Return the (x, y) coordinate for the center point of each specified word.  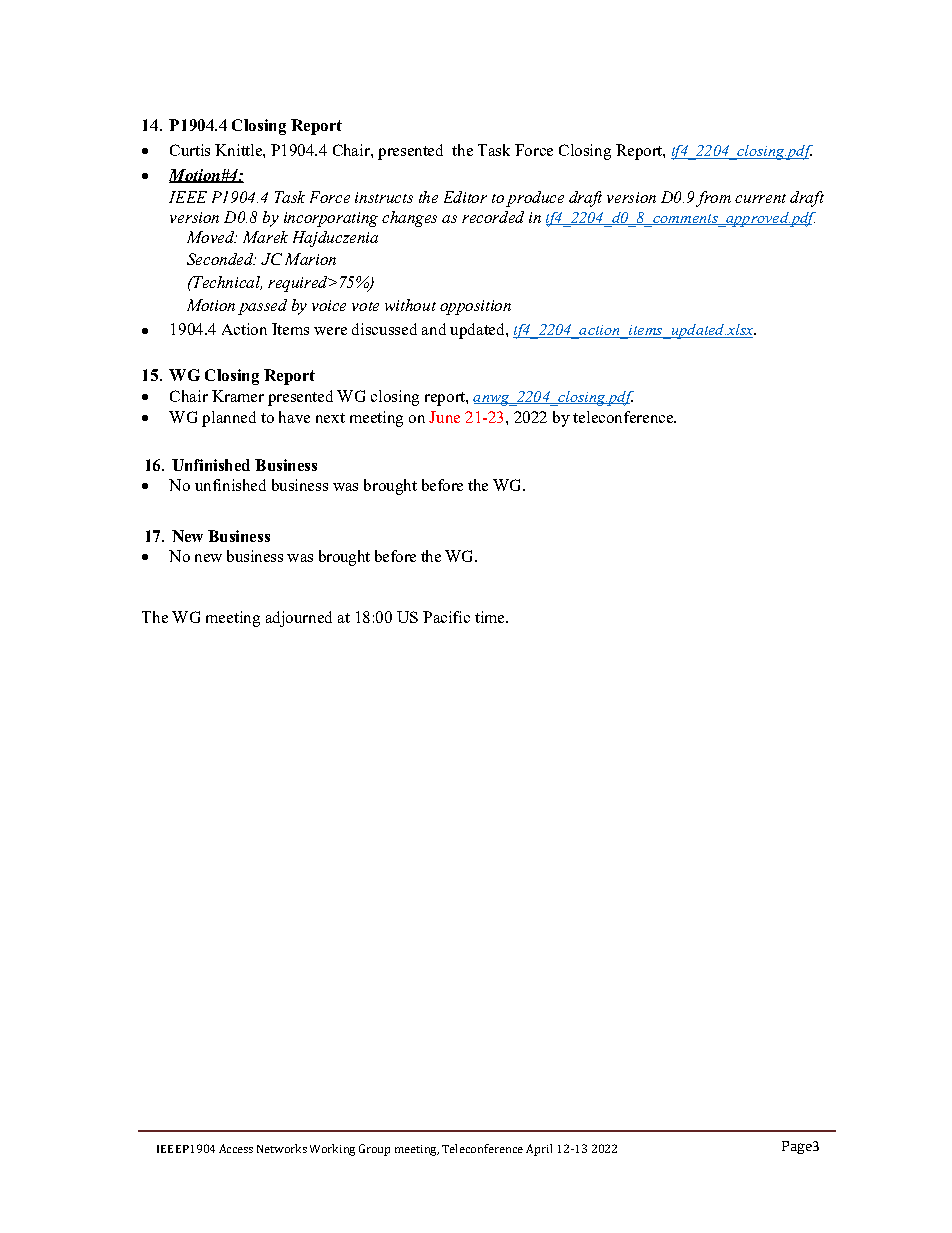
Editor (465, 197)
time (491, 617)
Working (332, 1150)
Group (374, 1150)
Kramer (238, 396)
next (330, 418)
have (294, 417)
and (434, 329)
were (330, 331)
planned (229, 419)
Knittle (239, 150)
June (444, 417)
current (760, 198)
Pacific (446, 617)
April (539, 1150)
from (713, 199)
